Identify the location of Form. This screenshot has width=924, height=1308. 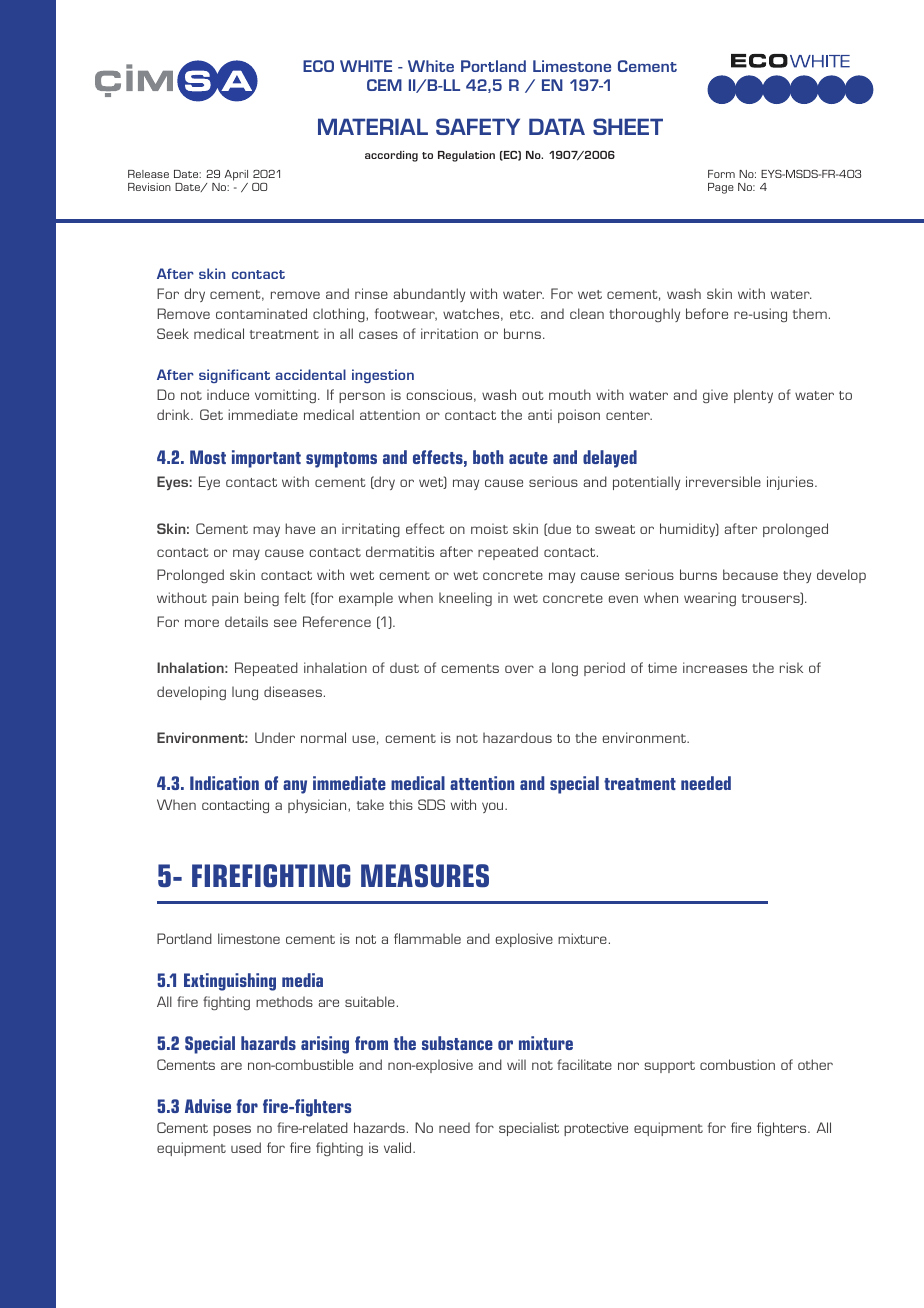
(721, 174).
